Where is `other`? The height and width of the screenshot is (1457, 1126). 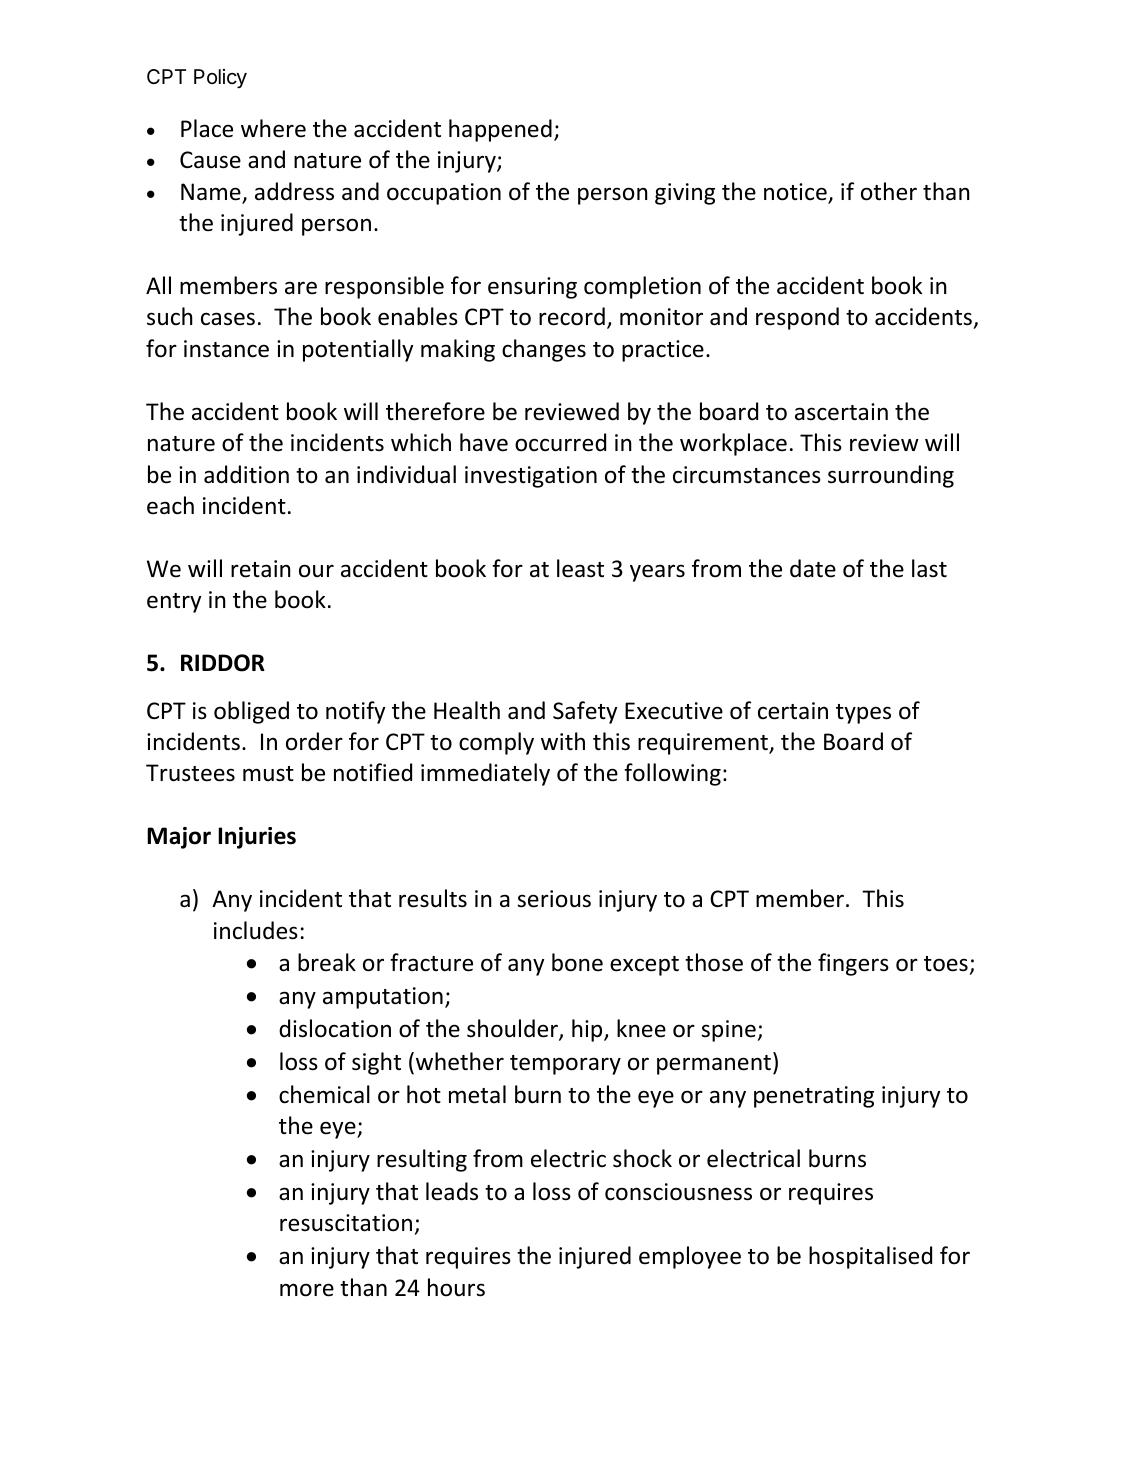
other is located at coordinates (889, 191).
